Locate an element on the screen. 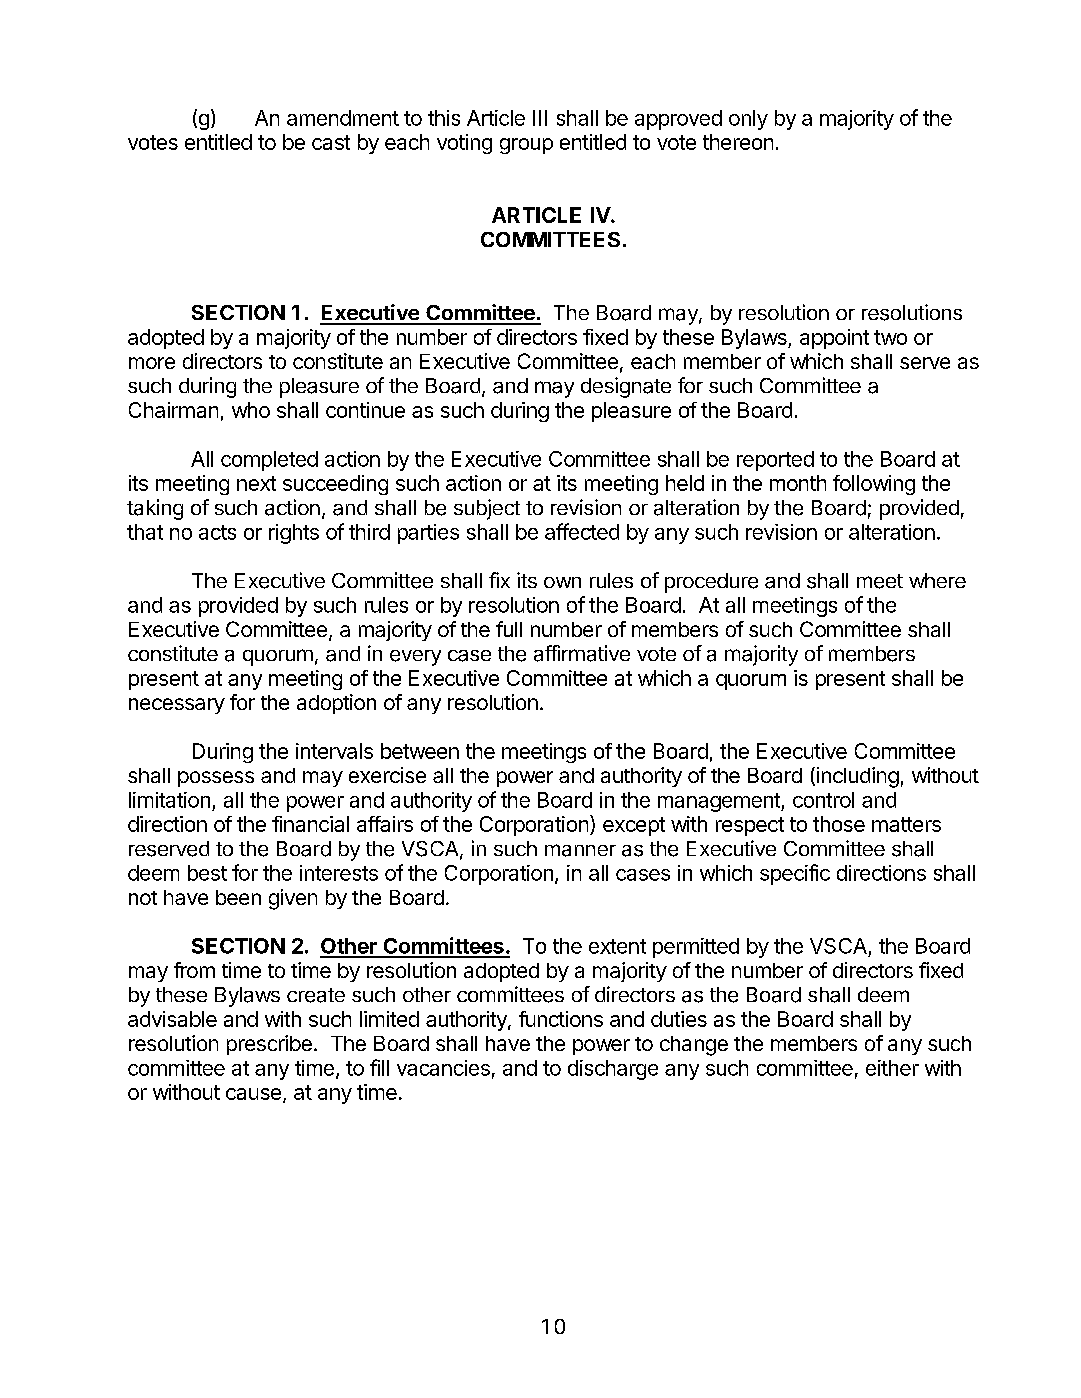 The width and height of the screenshot is (1081, 1398). best is located at coordinates (207, 873).
